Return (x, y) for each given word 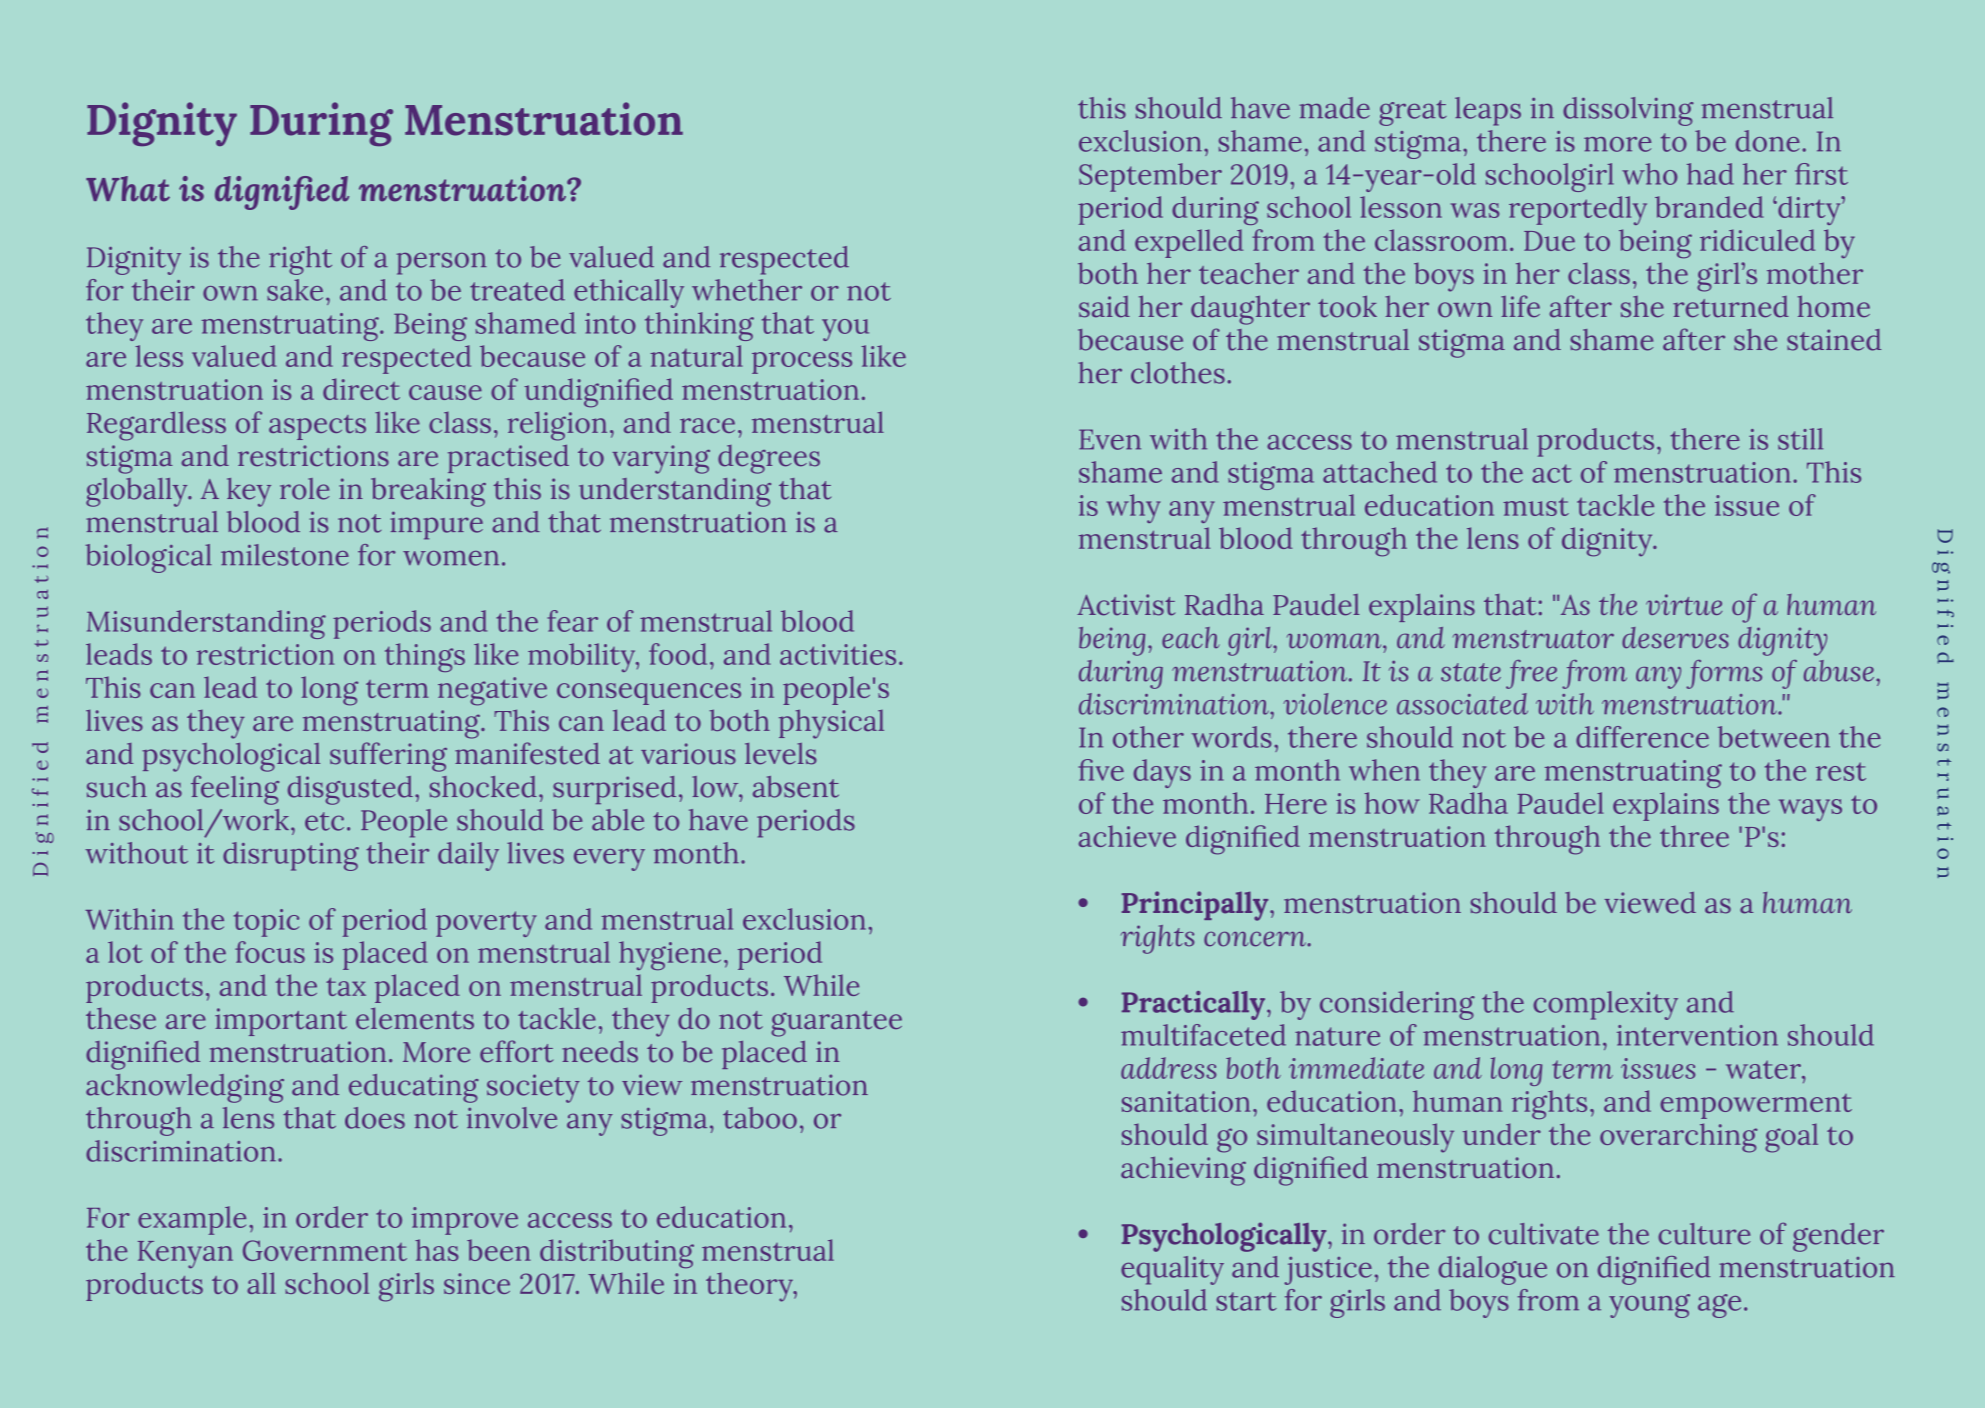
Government (325, 1250)
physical (831, 724)
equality (1172, 1270)
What (128, 189)
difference (1642, 737)
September (1150, 177)
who (1649, 174)
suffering (388, 757)
